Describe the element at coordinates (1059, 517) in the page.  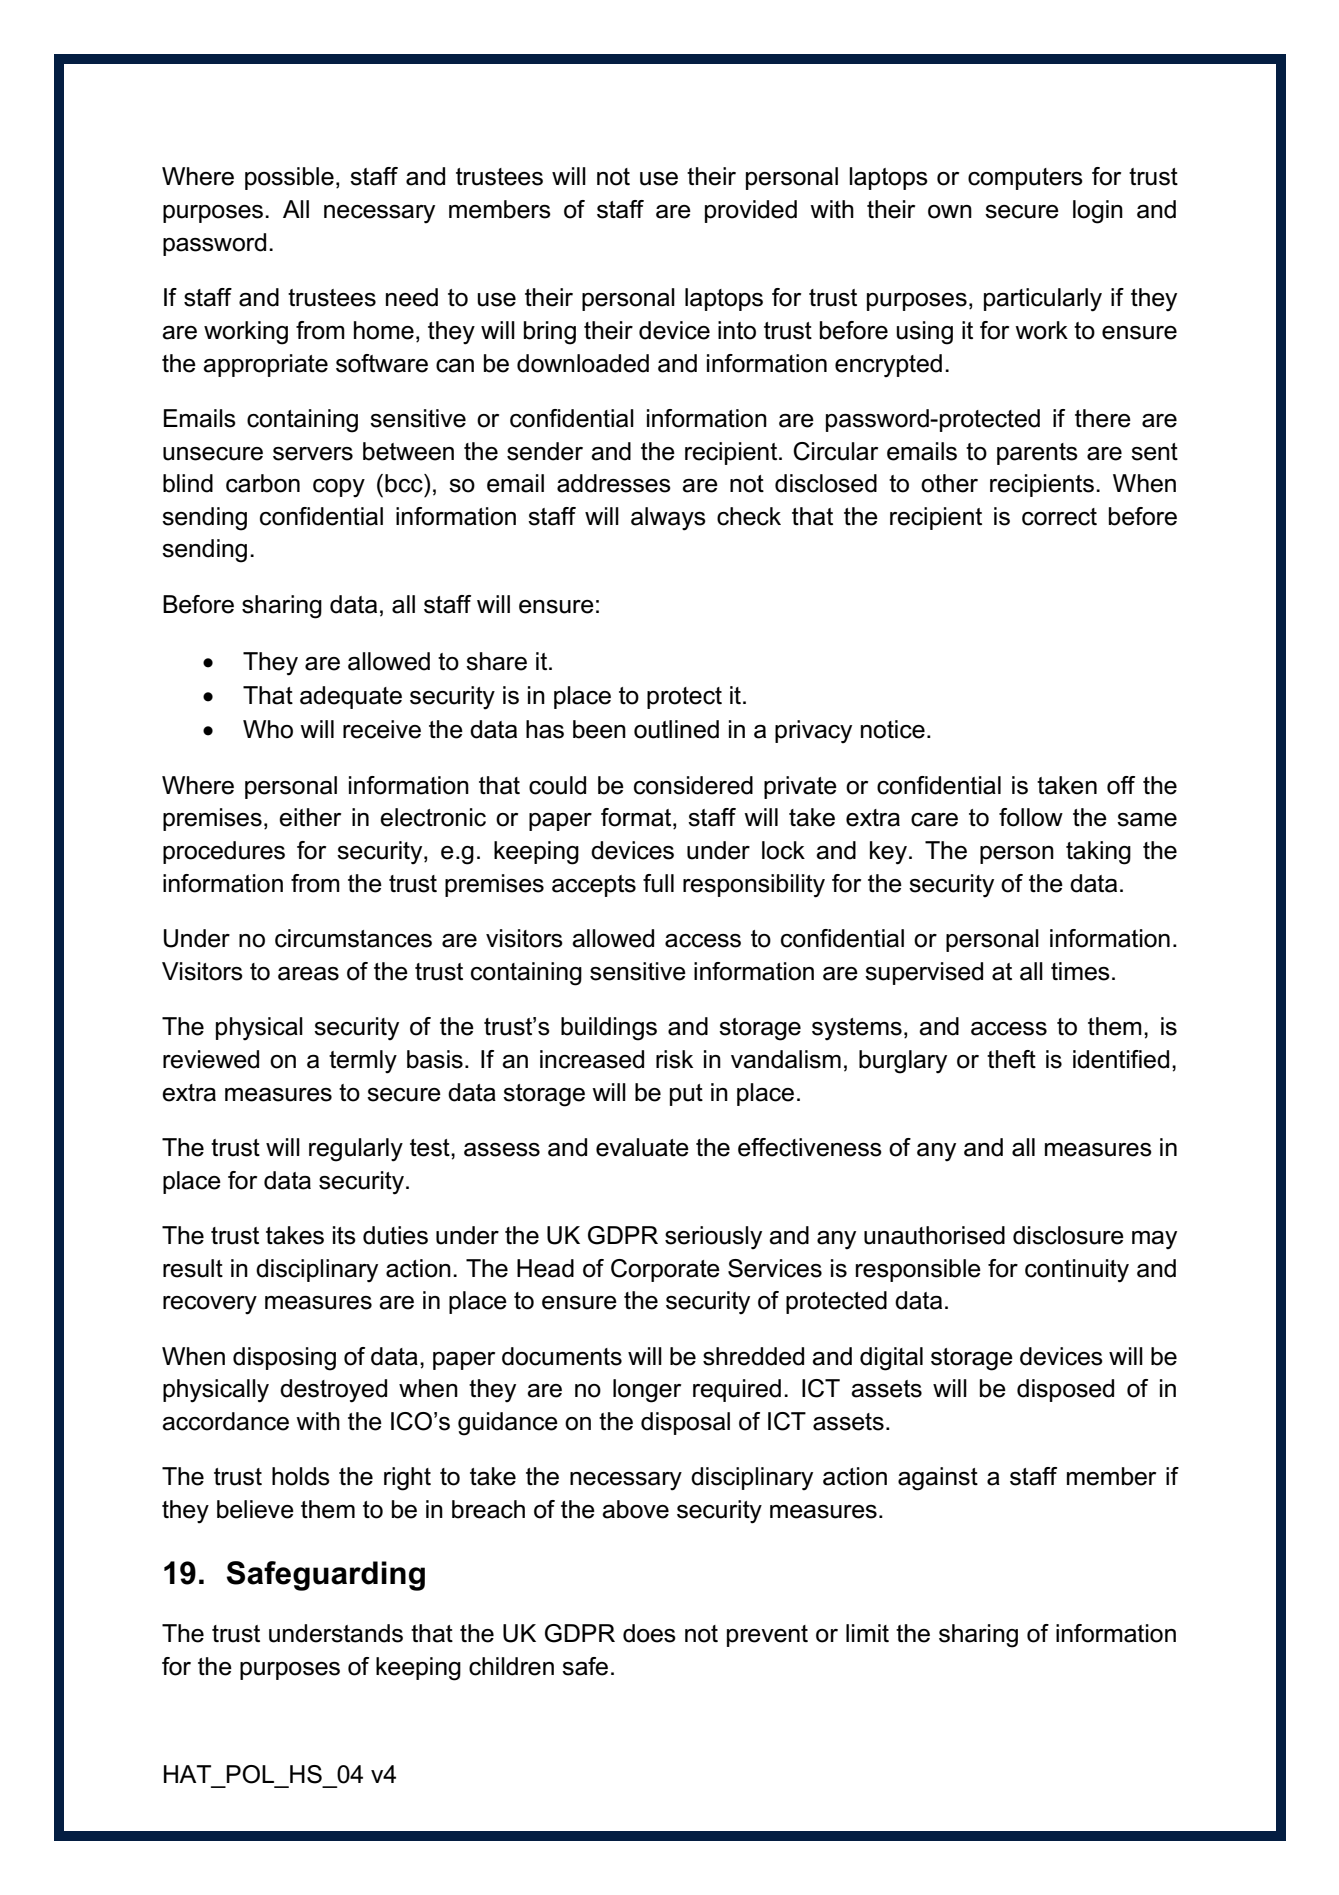
I see `correct` at that location.
